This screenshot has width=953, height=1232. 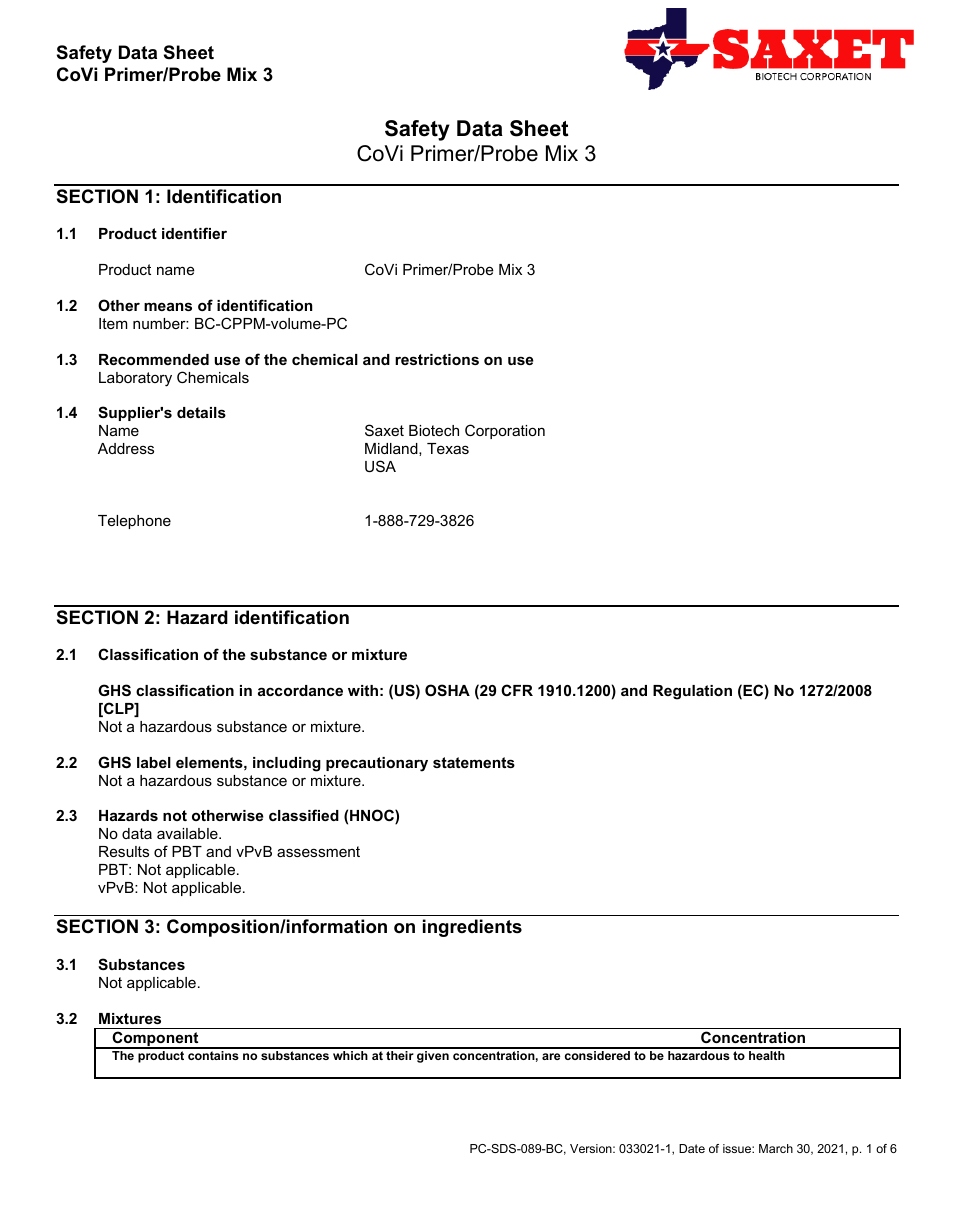 I want to click on Corporation, so click(x=505, y=431).
